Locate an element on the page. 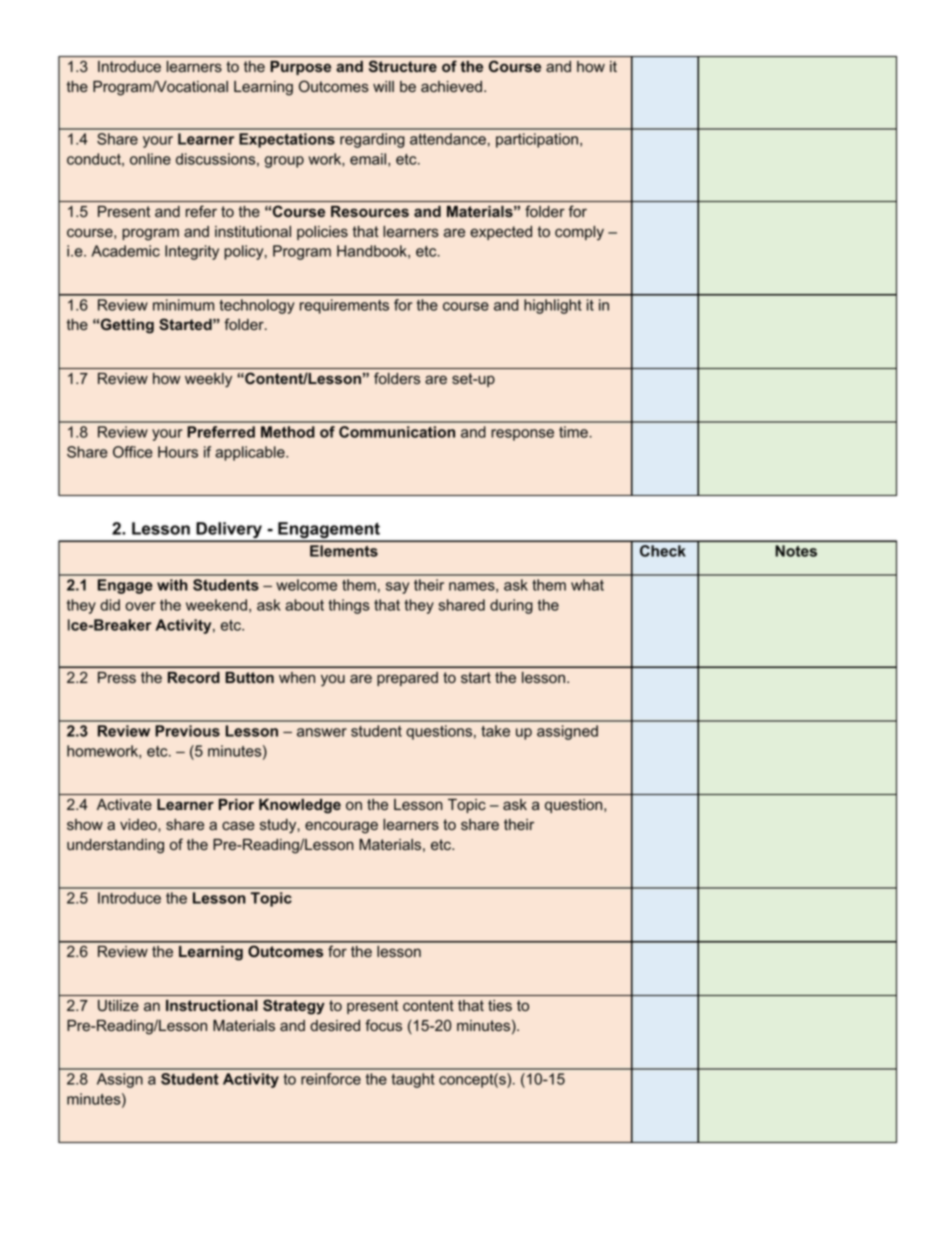 This image has height=1233, width=952. ties is located at coordinates (500, 1005).
